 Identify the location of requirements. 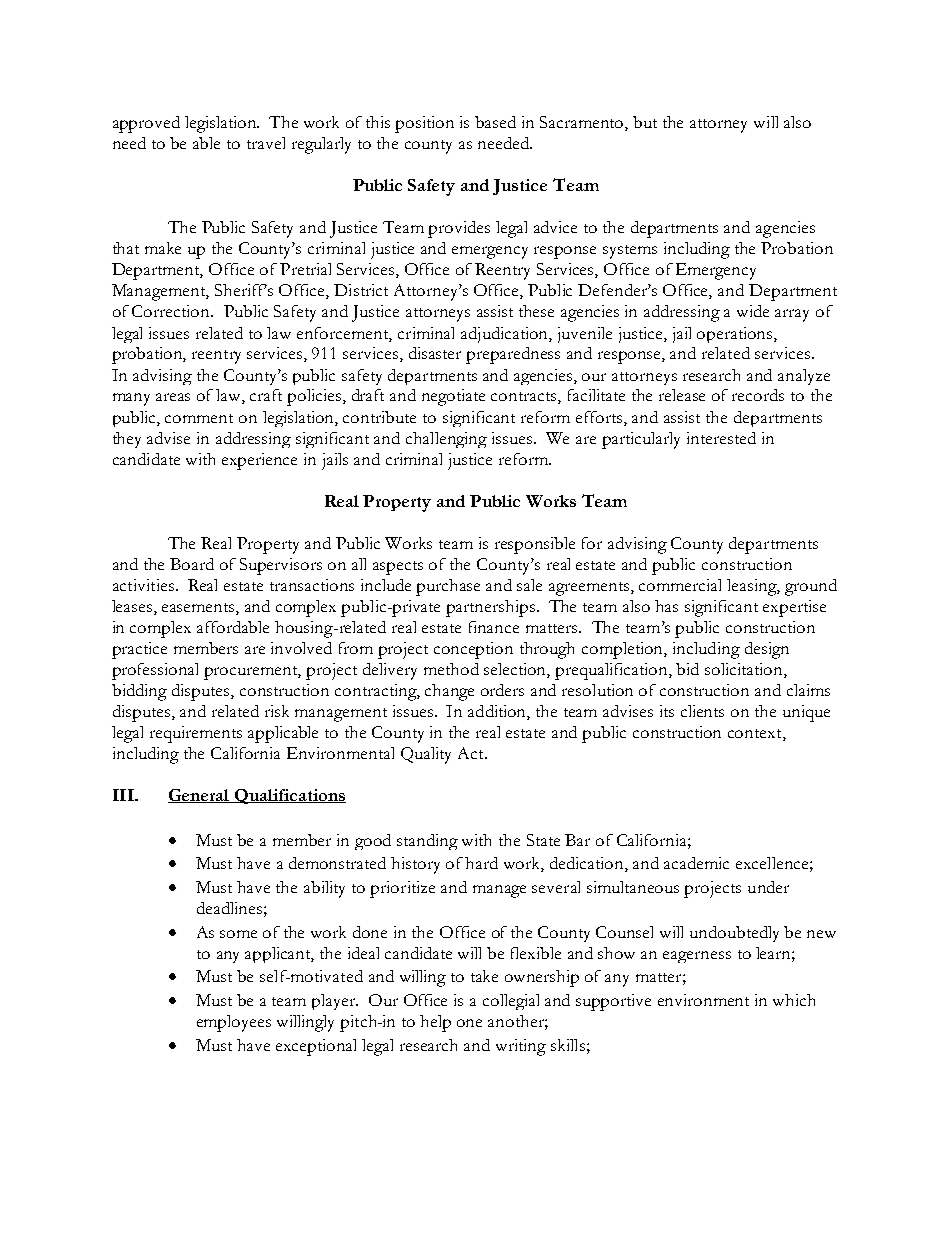
(196, 734).
